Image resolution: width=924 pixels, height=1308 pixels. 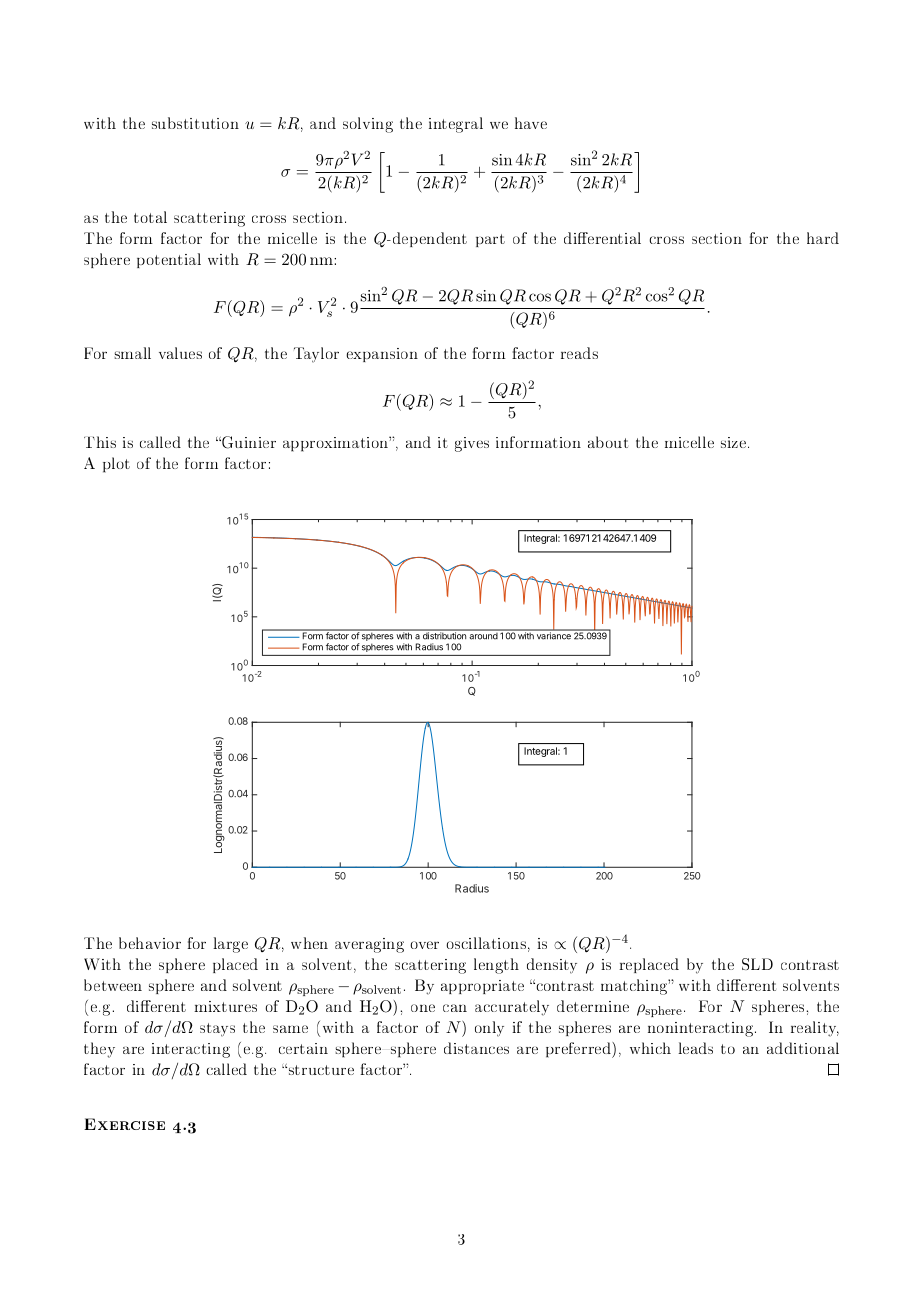 I want to click on gives, so click(x=472, y=444).
